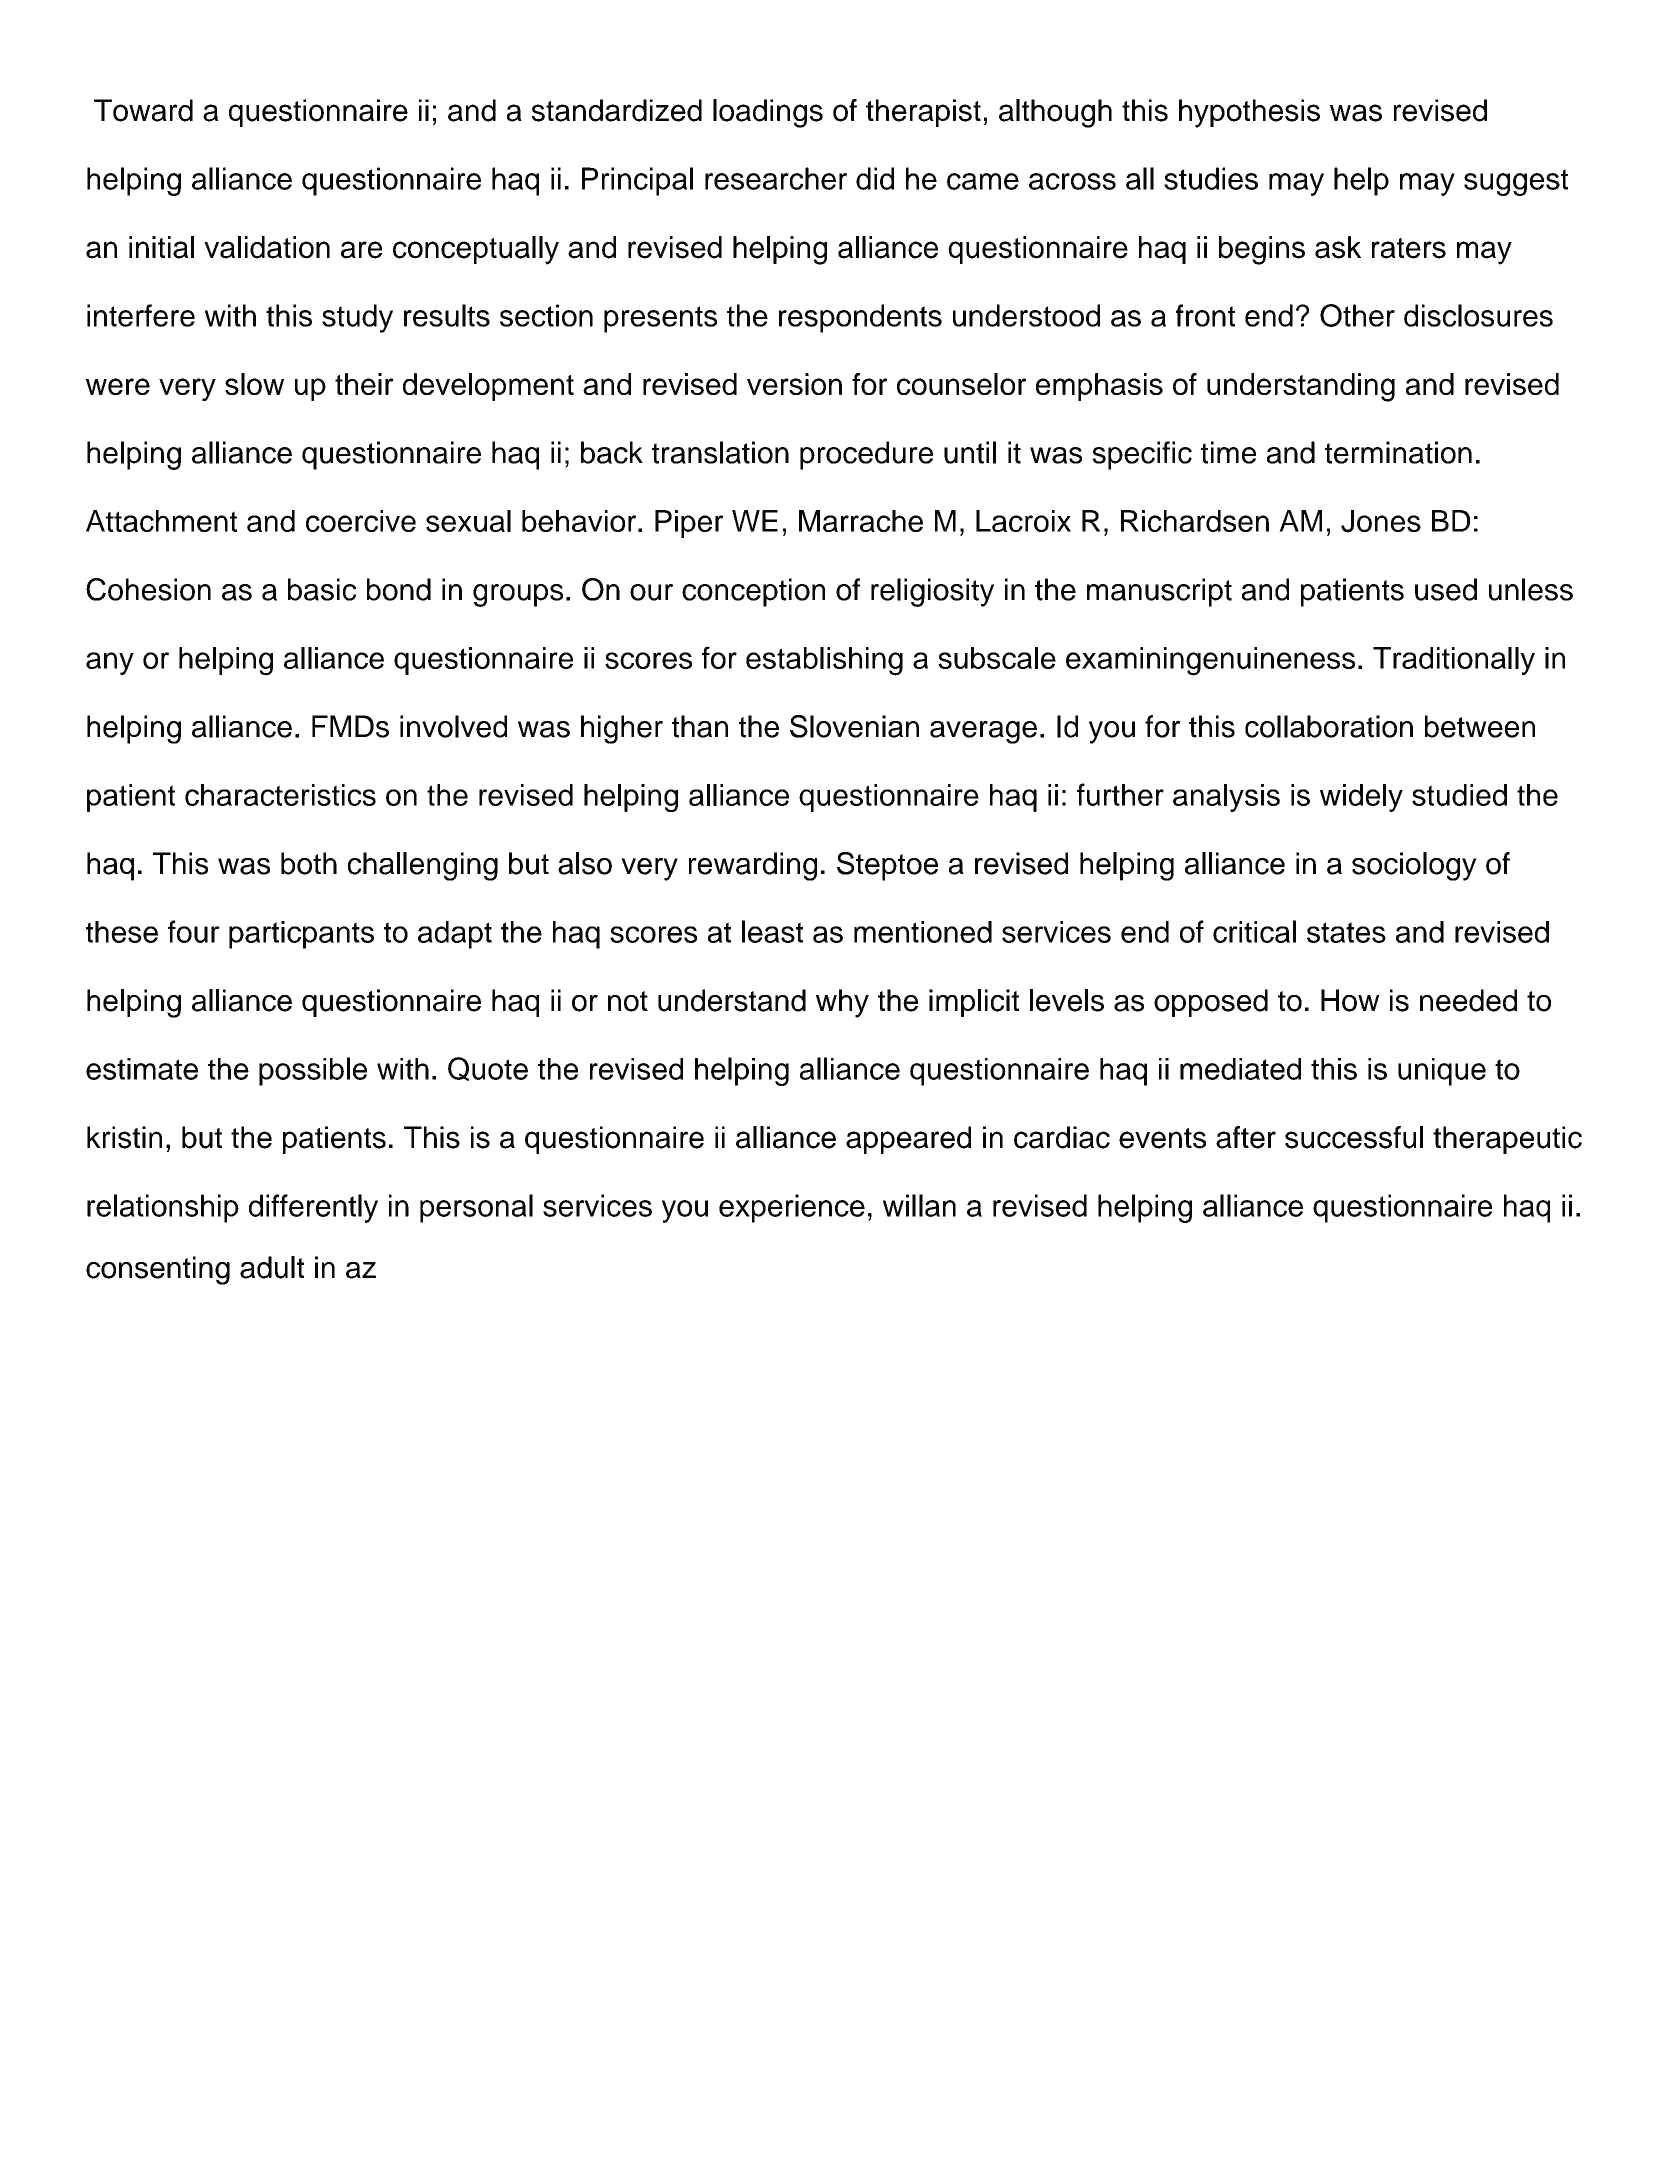 The height and width of the screenshot is (2169, 1676). I want to click on successful, so click(1354, 1137).
